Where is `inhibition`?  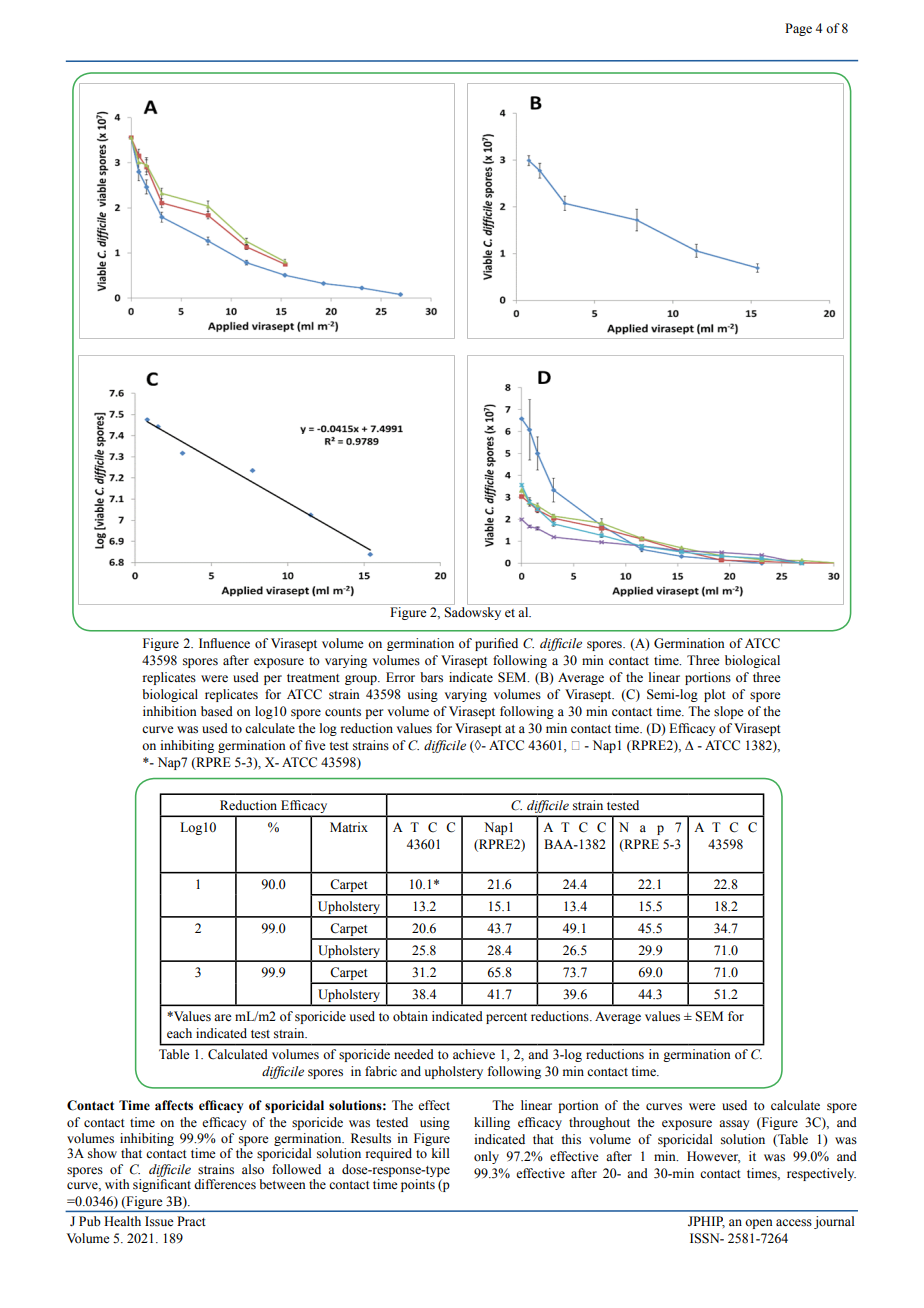 inhibition is located at coordinates (170, 711).
